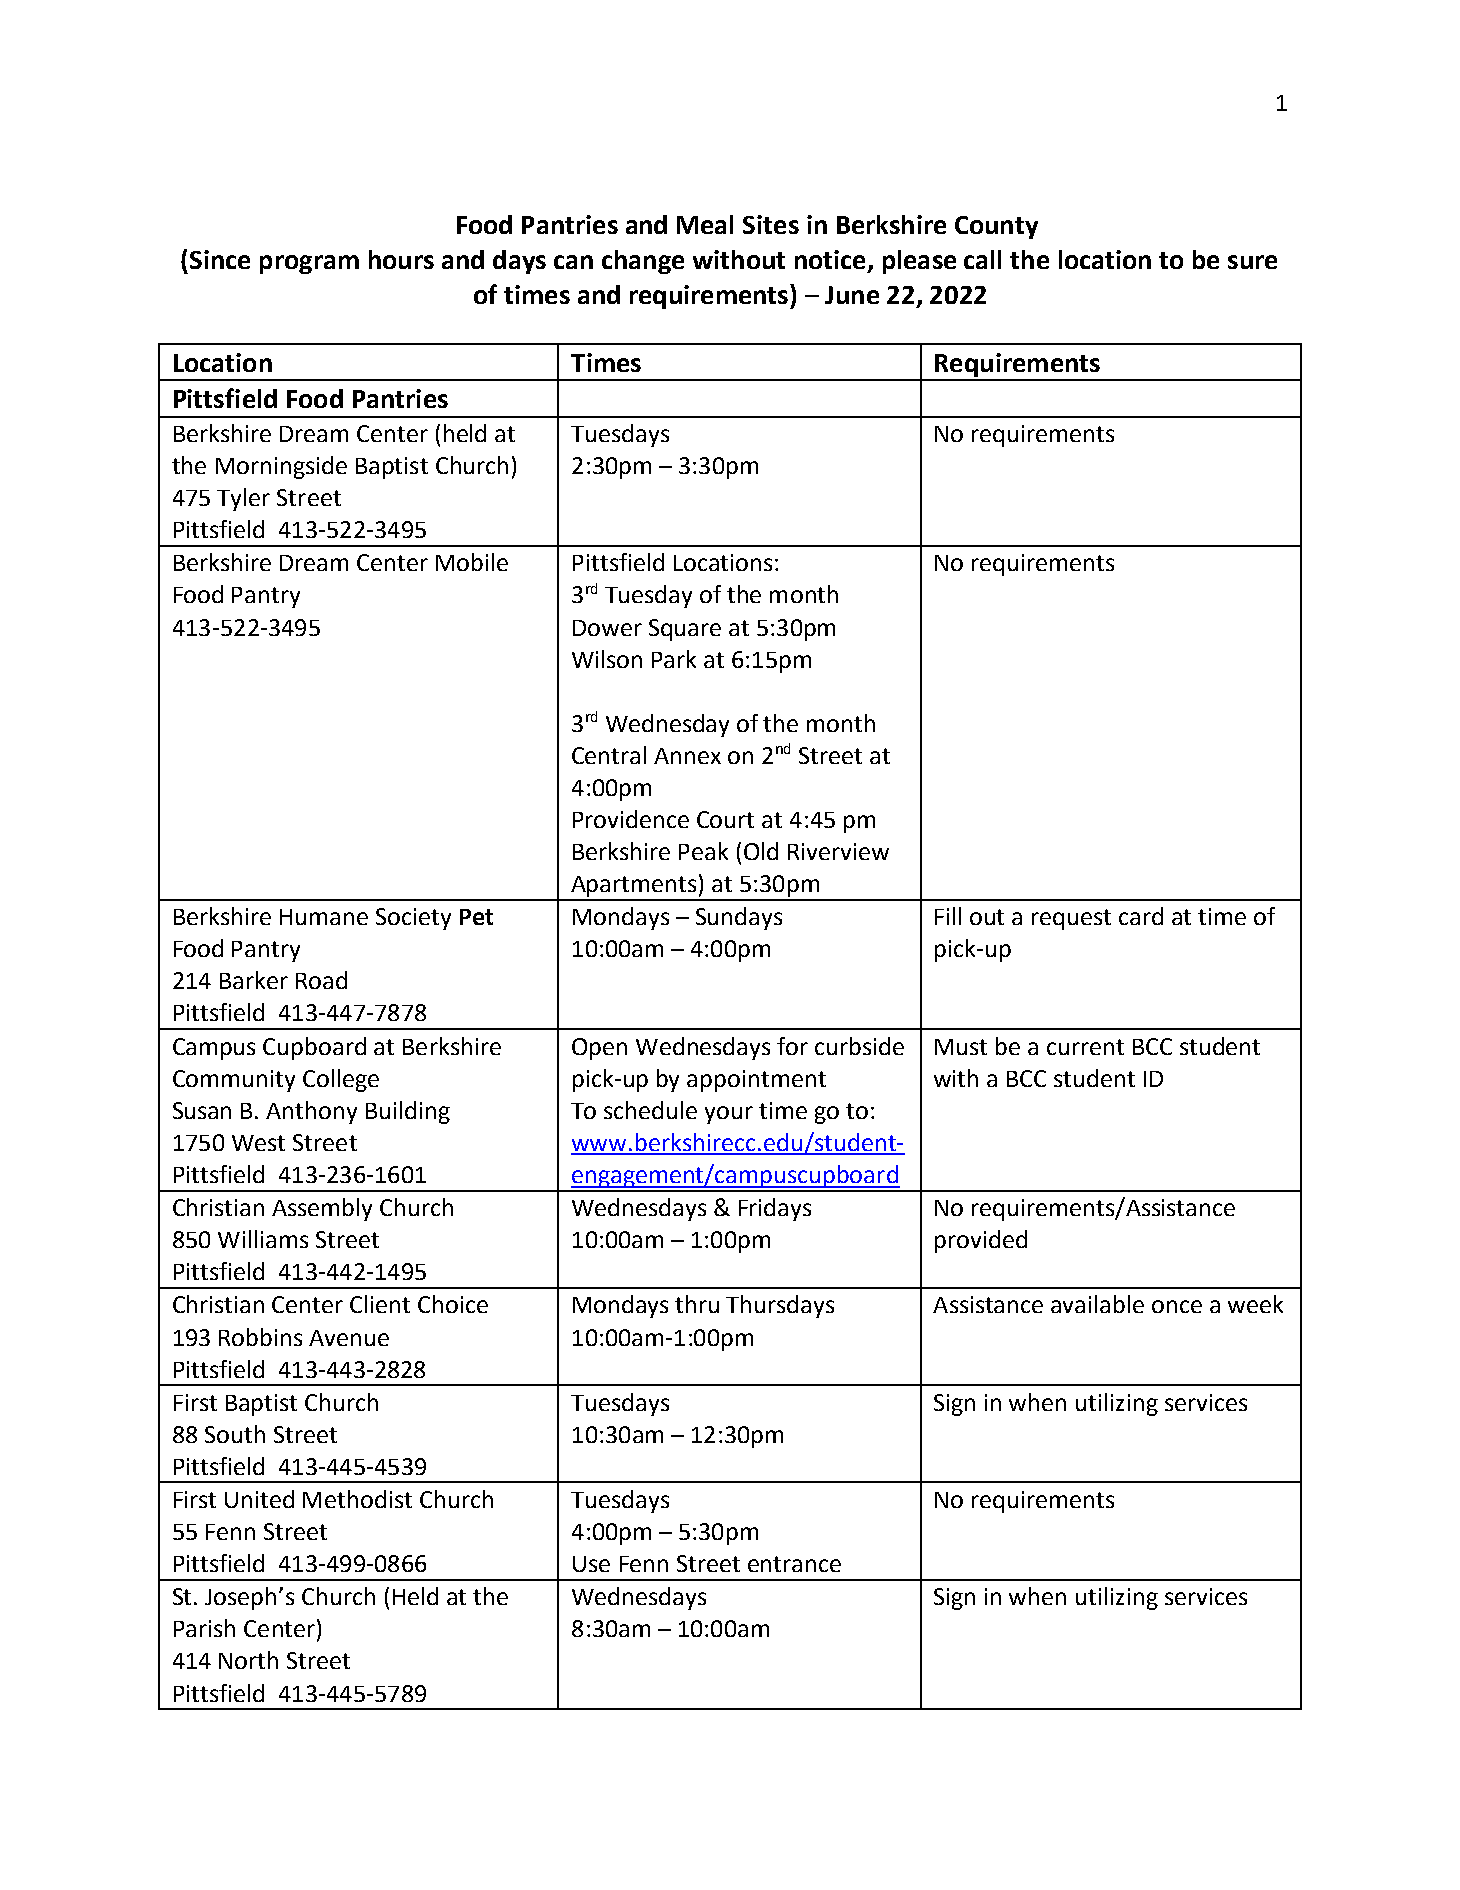 The height and width of the screenshot is (1890, 1460). What do you see at coordinates (697, 1304) in the screenshot?
I see `thru` at bounding box center [697, 1304].
